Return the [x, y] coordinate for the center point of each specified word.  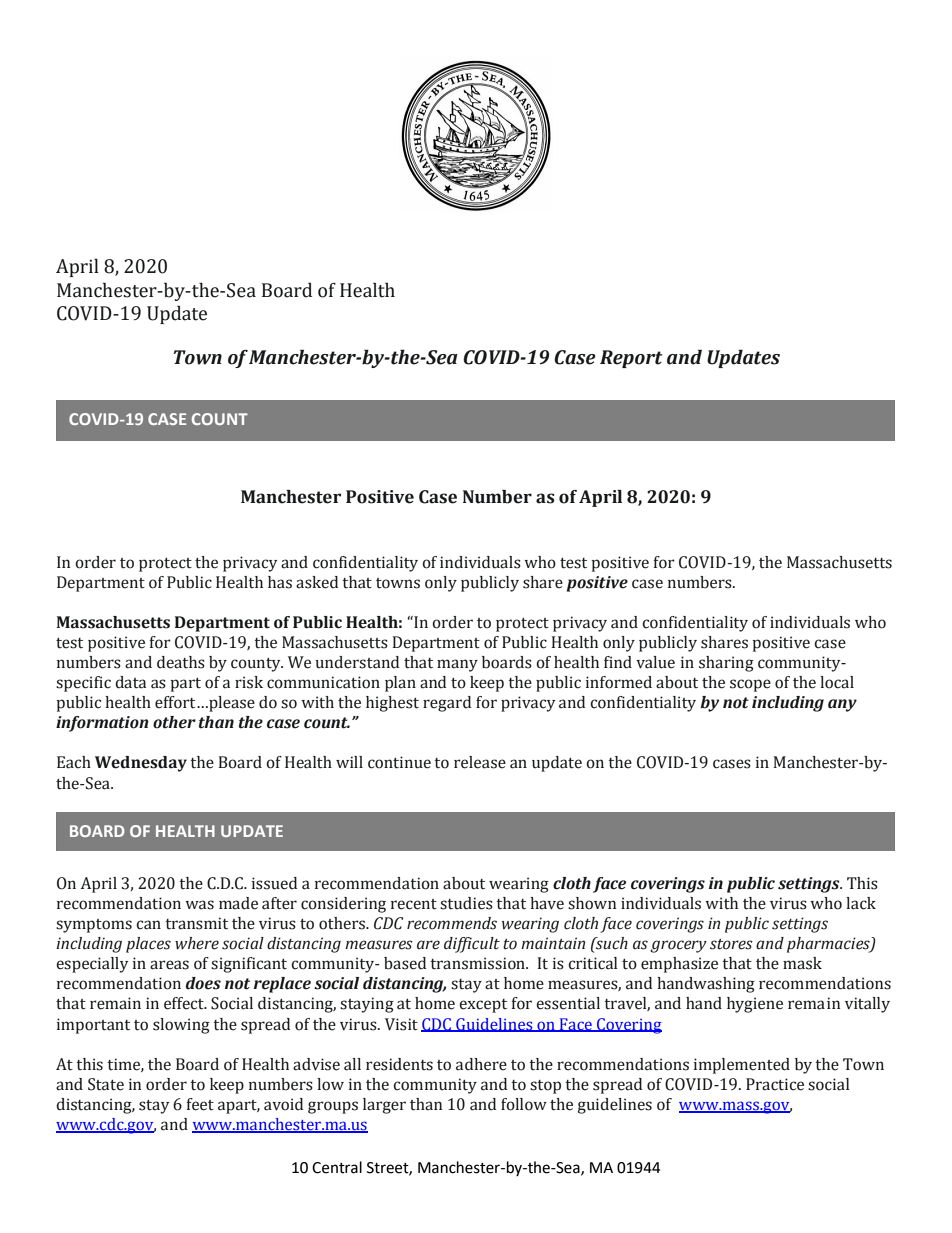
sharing [726, 664]
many [457, 665]
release [480, 762]
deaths [181, 662]
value [655, 662]
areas [169, 965]
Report [631, 359]
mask [802, 963]
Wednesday [141, 764]
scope [750, 685]
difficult [472, 945]
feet [200, 1104]
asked [317, 582]
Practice [775, 1084]
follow [524, 1104]
